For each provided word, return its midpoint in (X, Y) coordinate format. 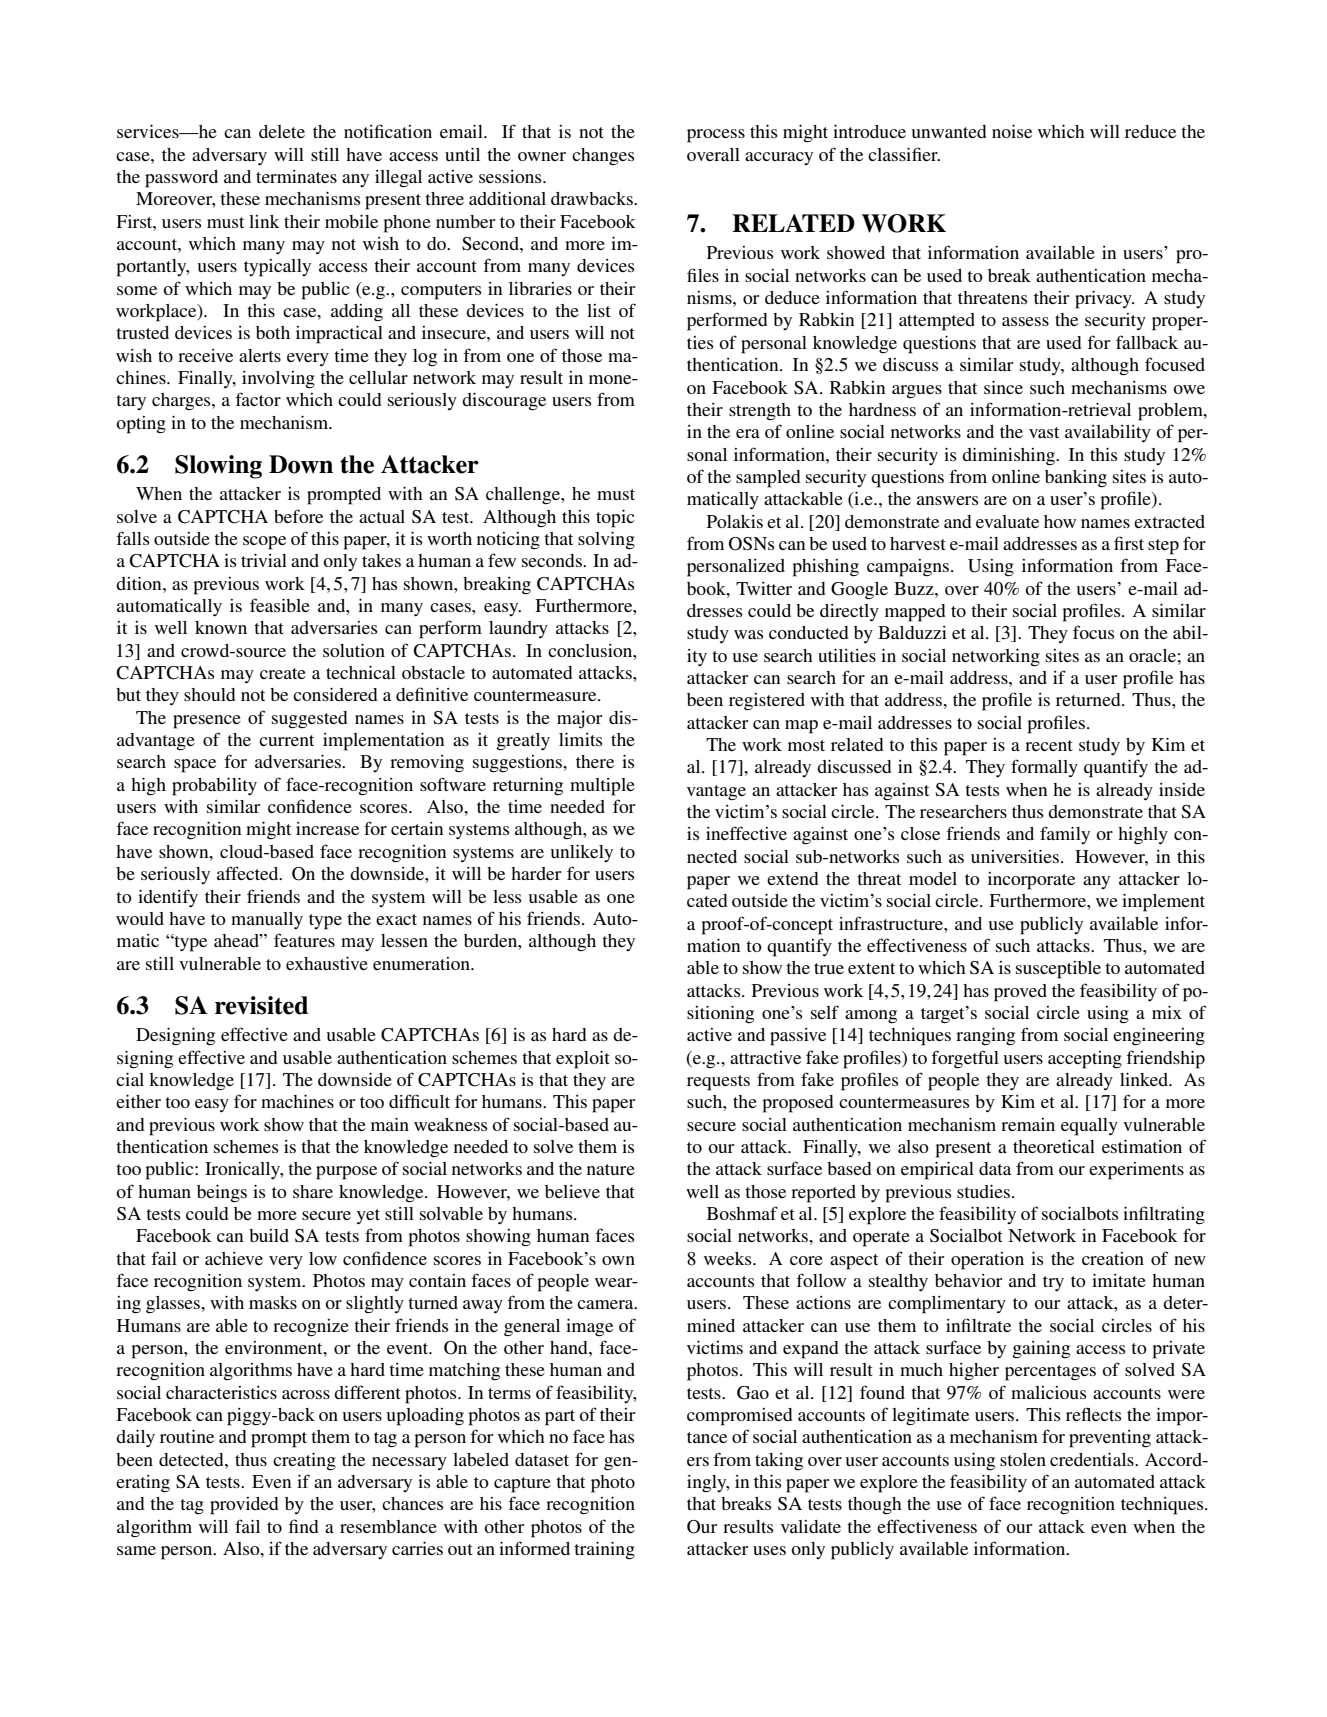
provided (244, 1506)
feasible (280, 605)
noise (1012, 131)
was (748, 634)
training (604, 1551)
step (1163, 547)
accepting (1085, 1060)
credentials (1093, 1459)
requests (718, 1083)
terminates (296, 176)
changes (603, 157)
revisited (261, 1005)
